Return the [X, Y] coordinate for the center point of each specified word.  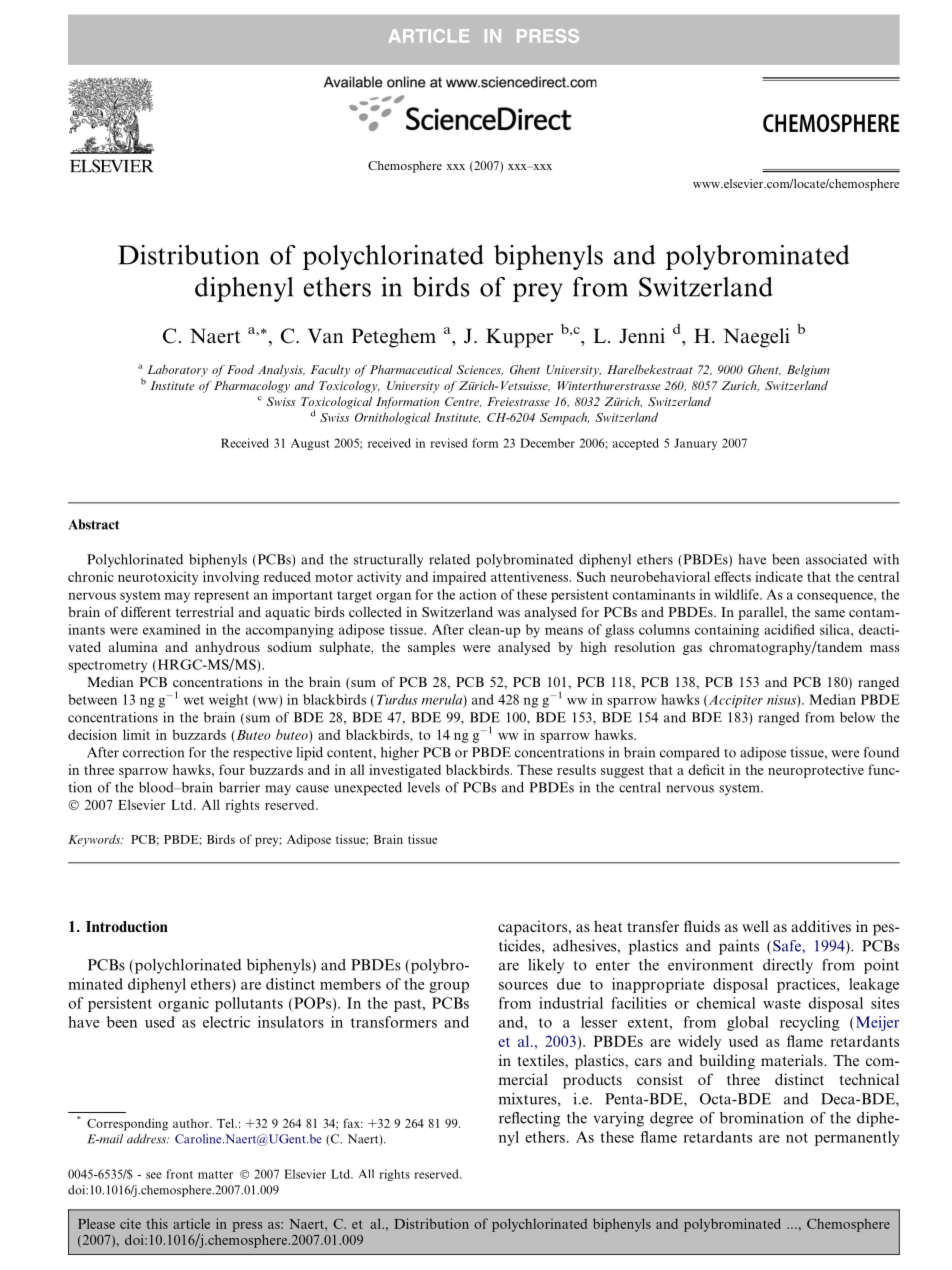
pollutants [249, 1004]
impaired [459, 578]
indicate [779, 576]
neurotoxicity [158, 578]
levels [424, 787]
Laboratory [177, 371]
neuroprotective [816, 771]
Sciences [480, 370]
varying [618, 1119]
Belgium [808, 371]
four [232, 769]
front [179, 1174]
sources [523, 986]
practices [807, 985]
